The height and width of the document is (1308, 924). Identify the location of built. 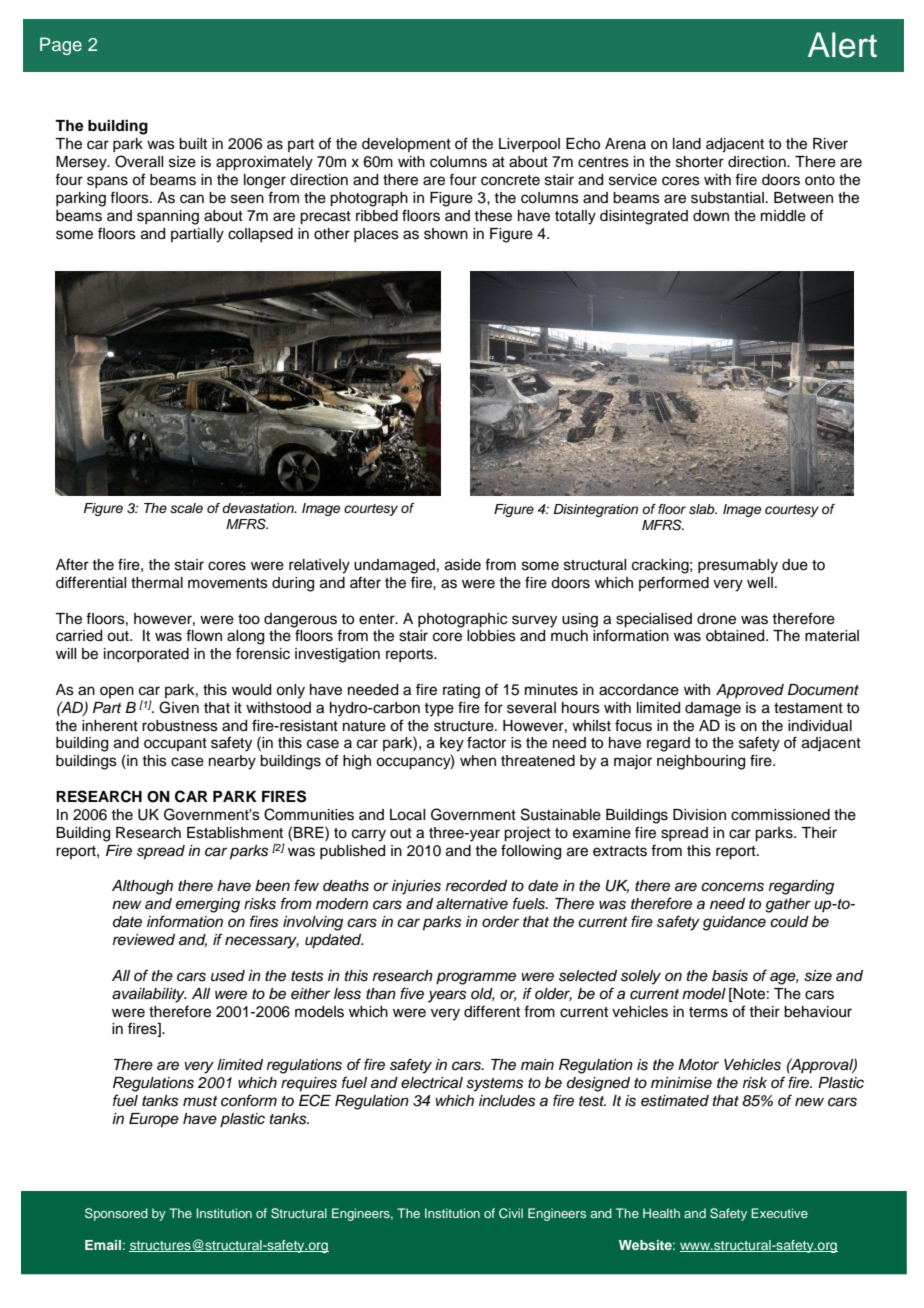
(193, 144).
